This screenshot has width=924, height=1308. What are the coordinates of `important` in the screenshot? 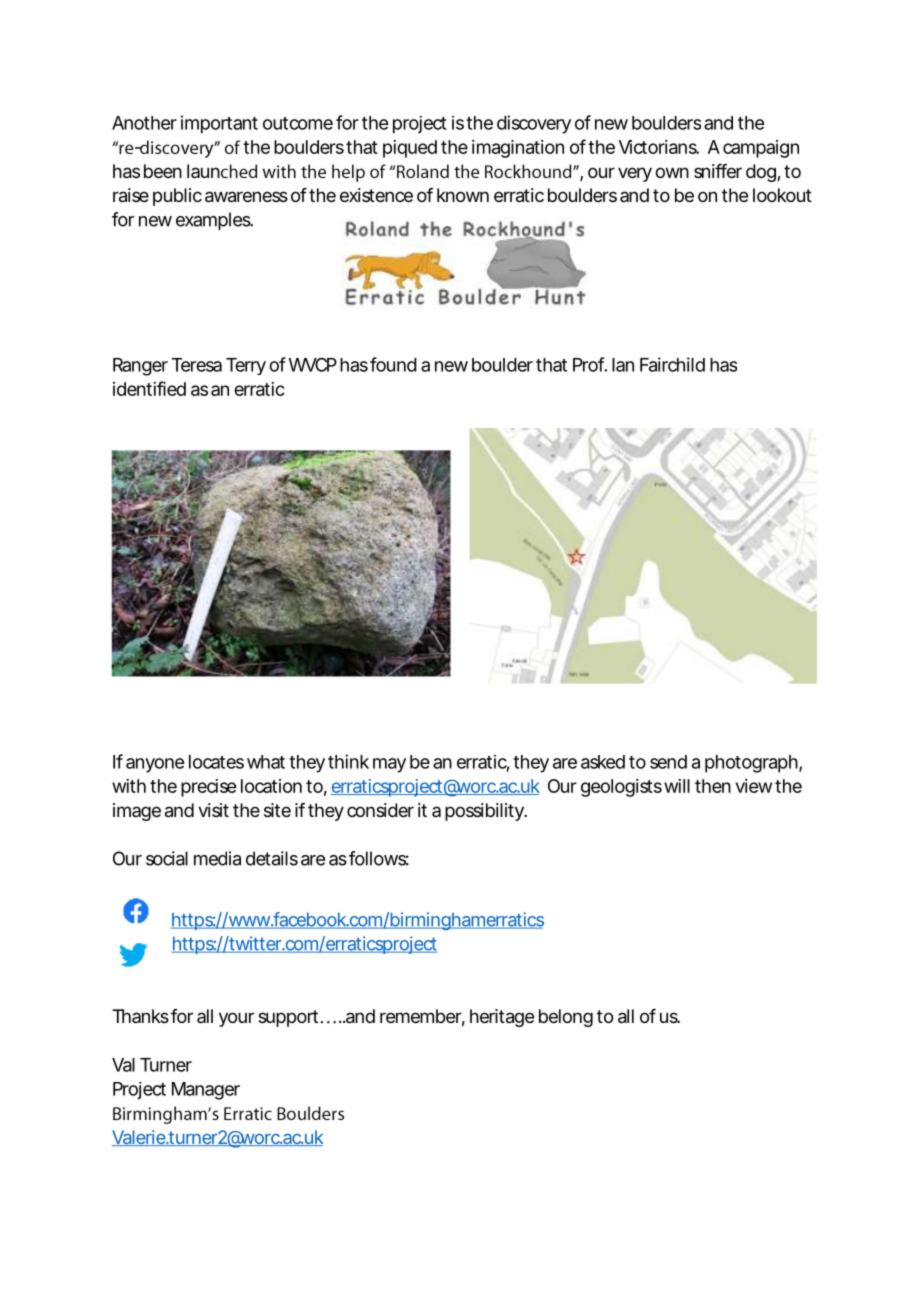 It's located at (219, 124).
